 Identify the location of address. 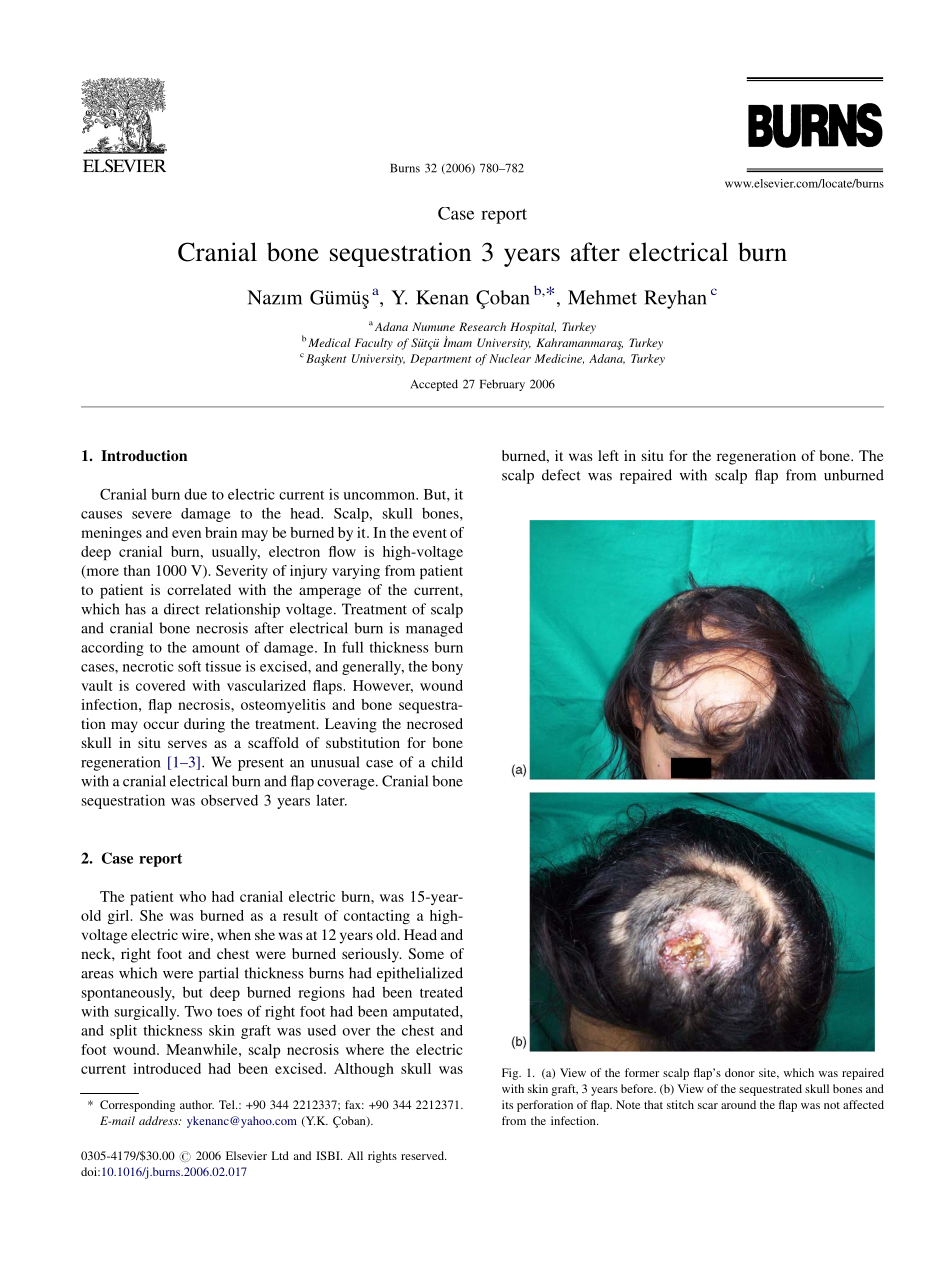
(159, 1120).
